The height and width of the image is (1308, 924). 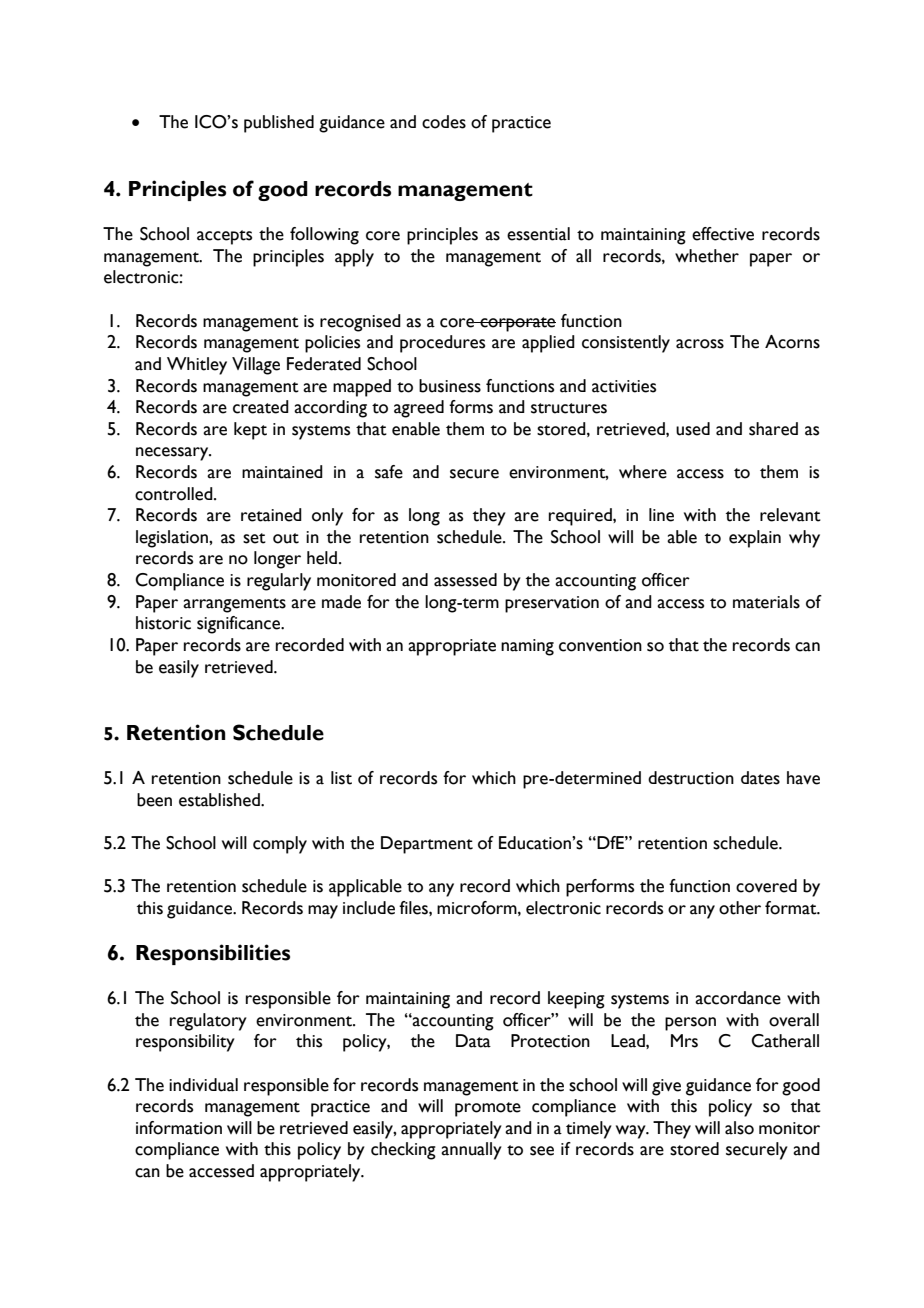 What do you see at coordinates (280, 845) in the image?
I see `comply` at bounding box center [280, 845].
